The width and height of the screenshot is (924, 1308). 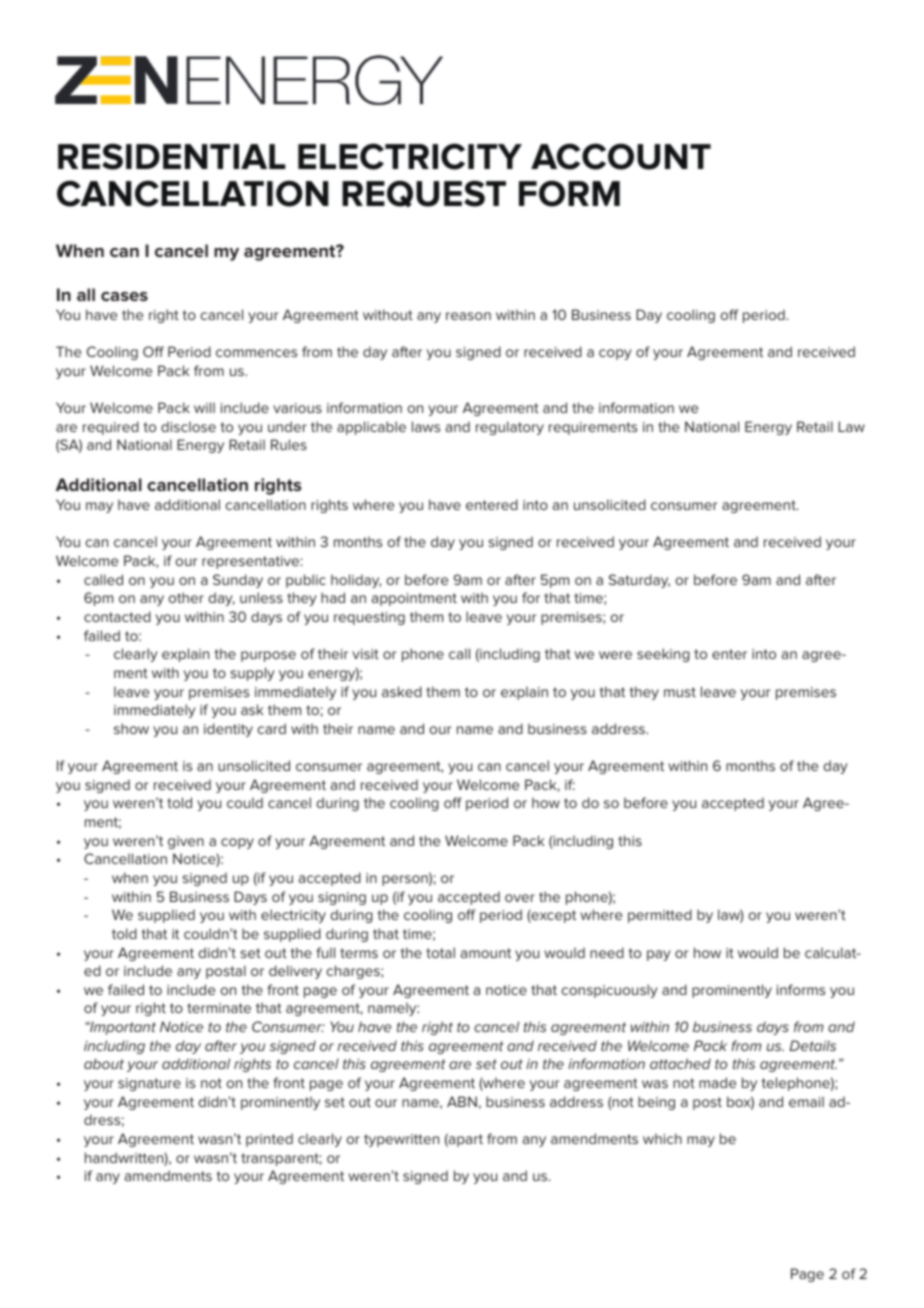 What do you see at coordinates (149, 1084) in the screenshot?
I see `signature` at bounding box center [149, 1084].
